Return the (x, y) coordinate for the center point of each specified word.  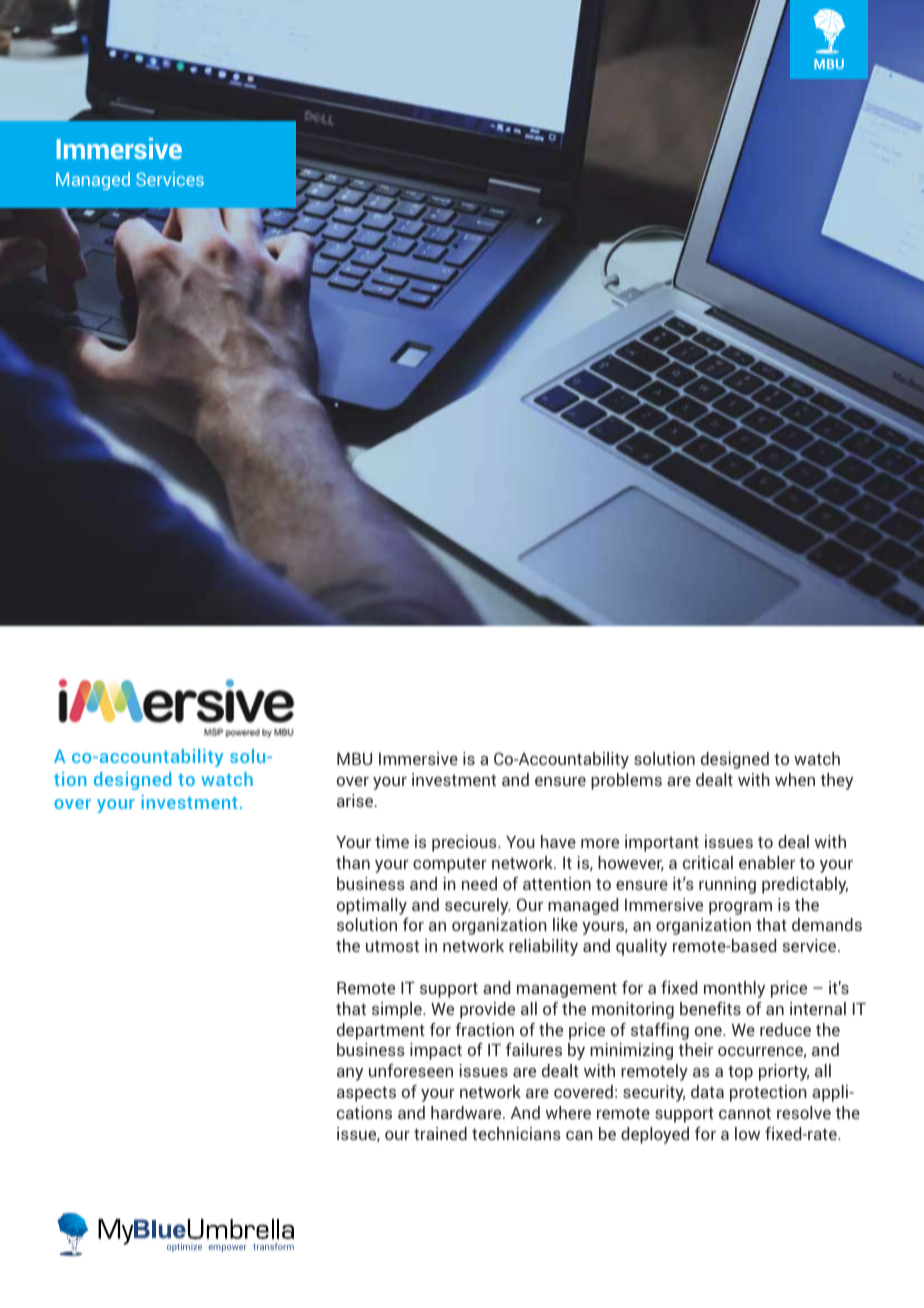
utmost (392, 946)
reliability (543, 947)
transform (273, 1246)
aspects (366, 1094)
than (353, 862)
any (350, 1074)
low (747, 1133)
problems (626, 781)
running (727, 885)
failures (534, 1049)
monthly (734, 989)
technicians (516, 1133)
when (795, 779)
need (479, 883)
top (740, 1073)
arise (355, 800)
